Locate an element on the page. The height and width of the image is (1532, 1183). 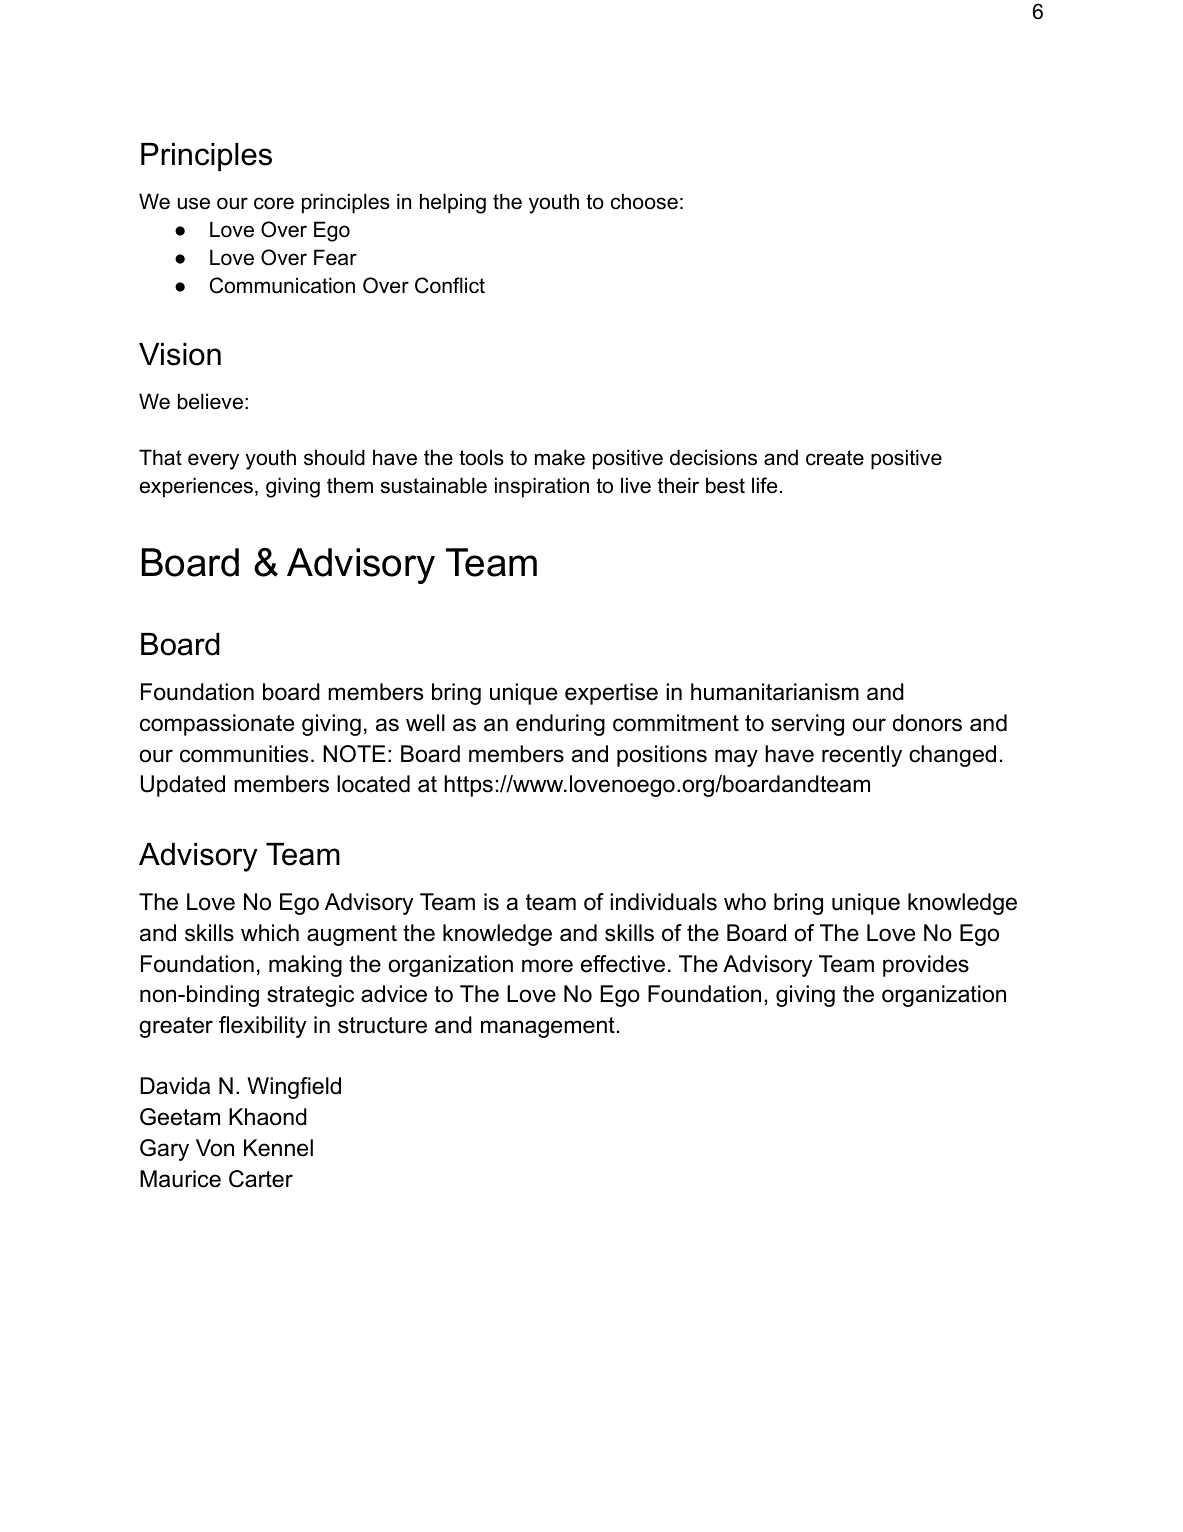
provides is located at coordinates (926, 966).
